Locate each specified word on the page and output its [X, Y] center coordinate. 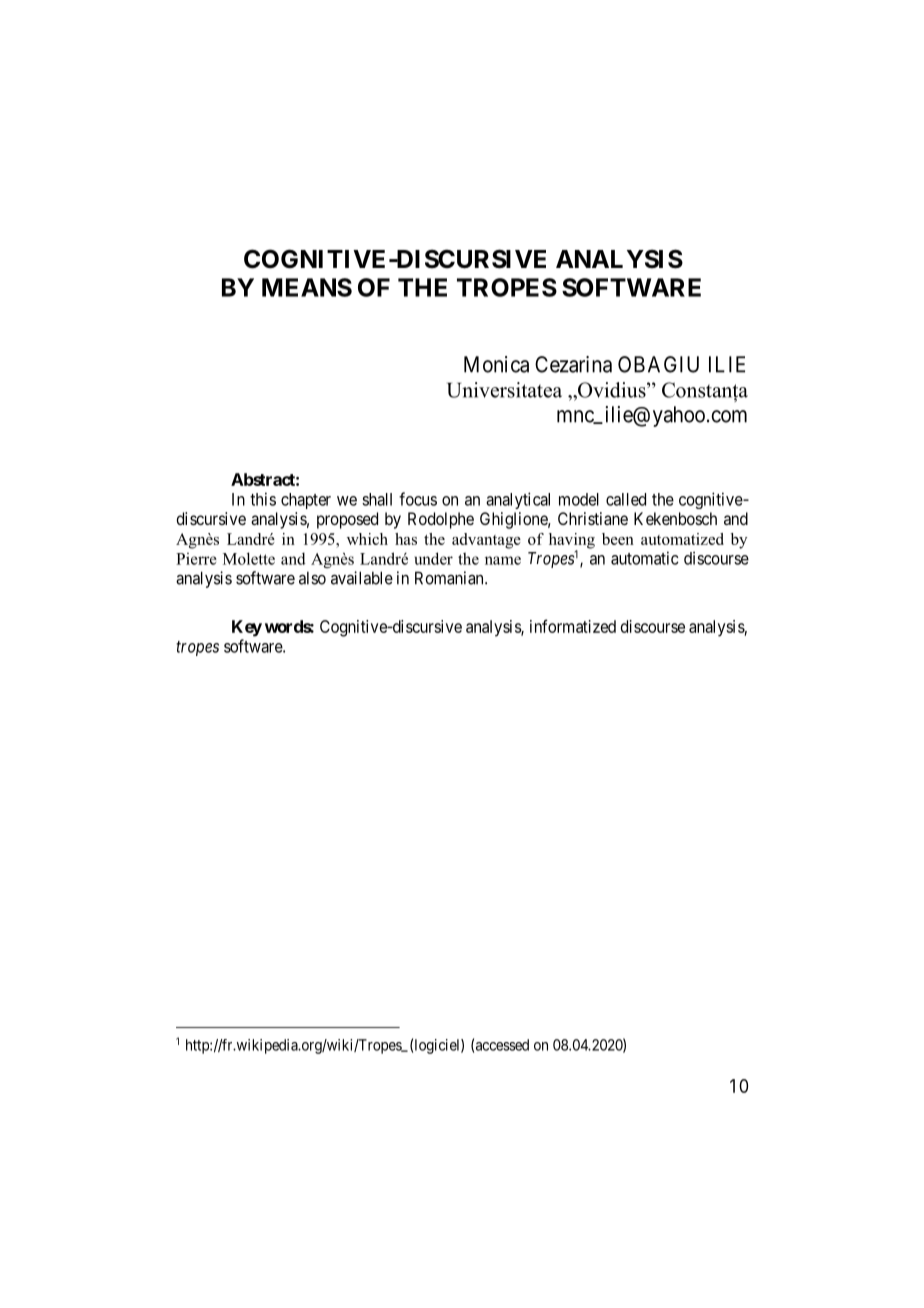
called [626, 499]
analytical [518, 500]
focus [418, 499]
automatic [645, 558]
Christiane [593, 518]
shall [377, 499]
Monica [496, 364]
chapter [306, 501]
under [433, 558]
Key [247, 628]
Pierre [196, 559]
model [579, 499]
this [263, 499]
